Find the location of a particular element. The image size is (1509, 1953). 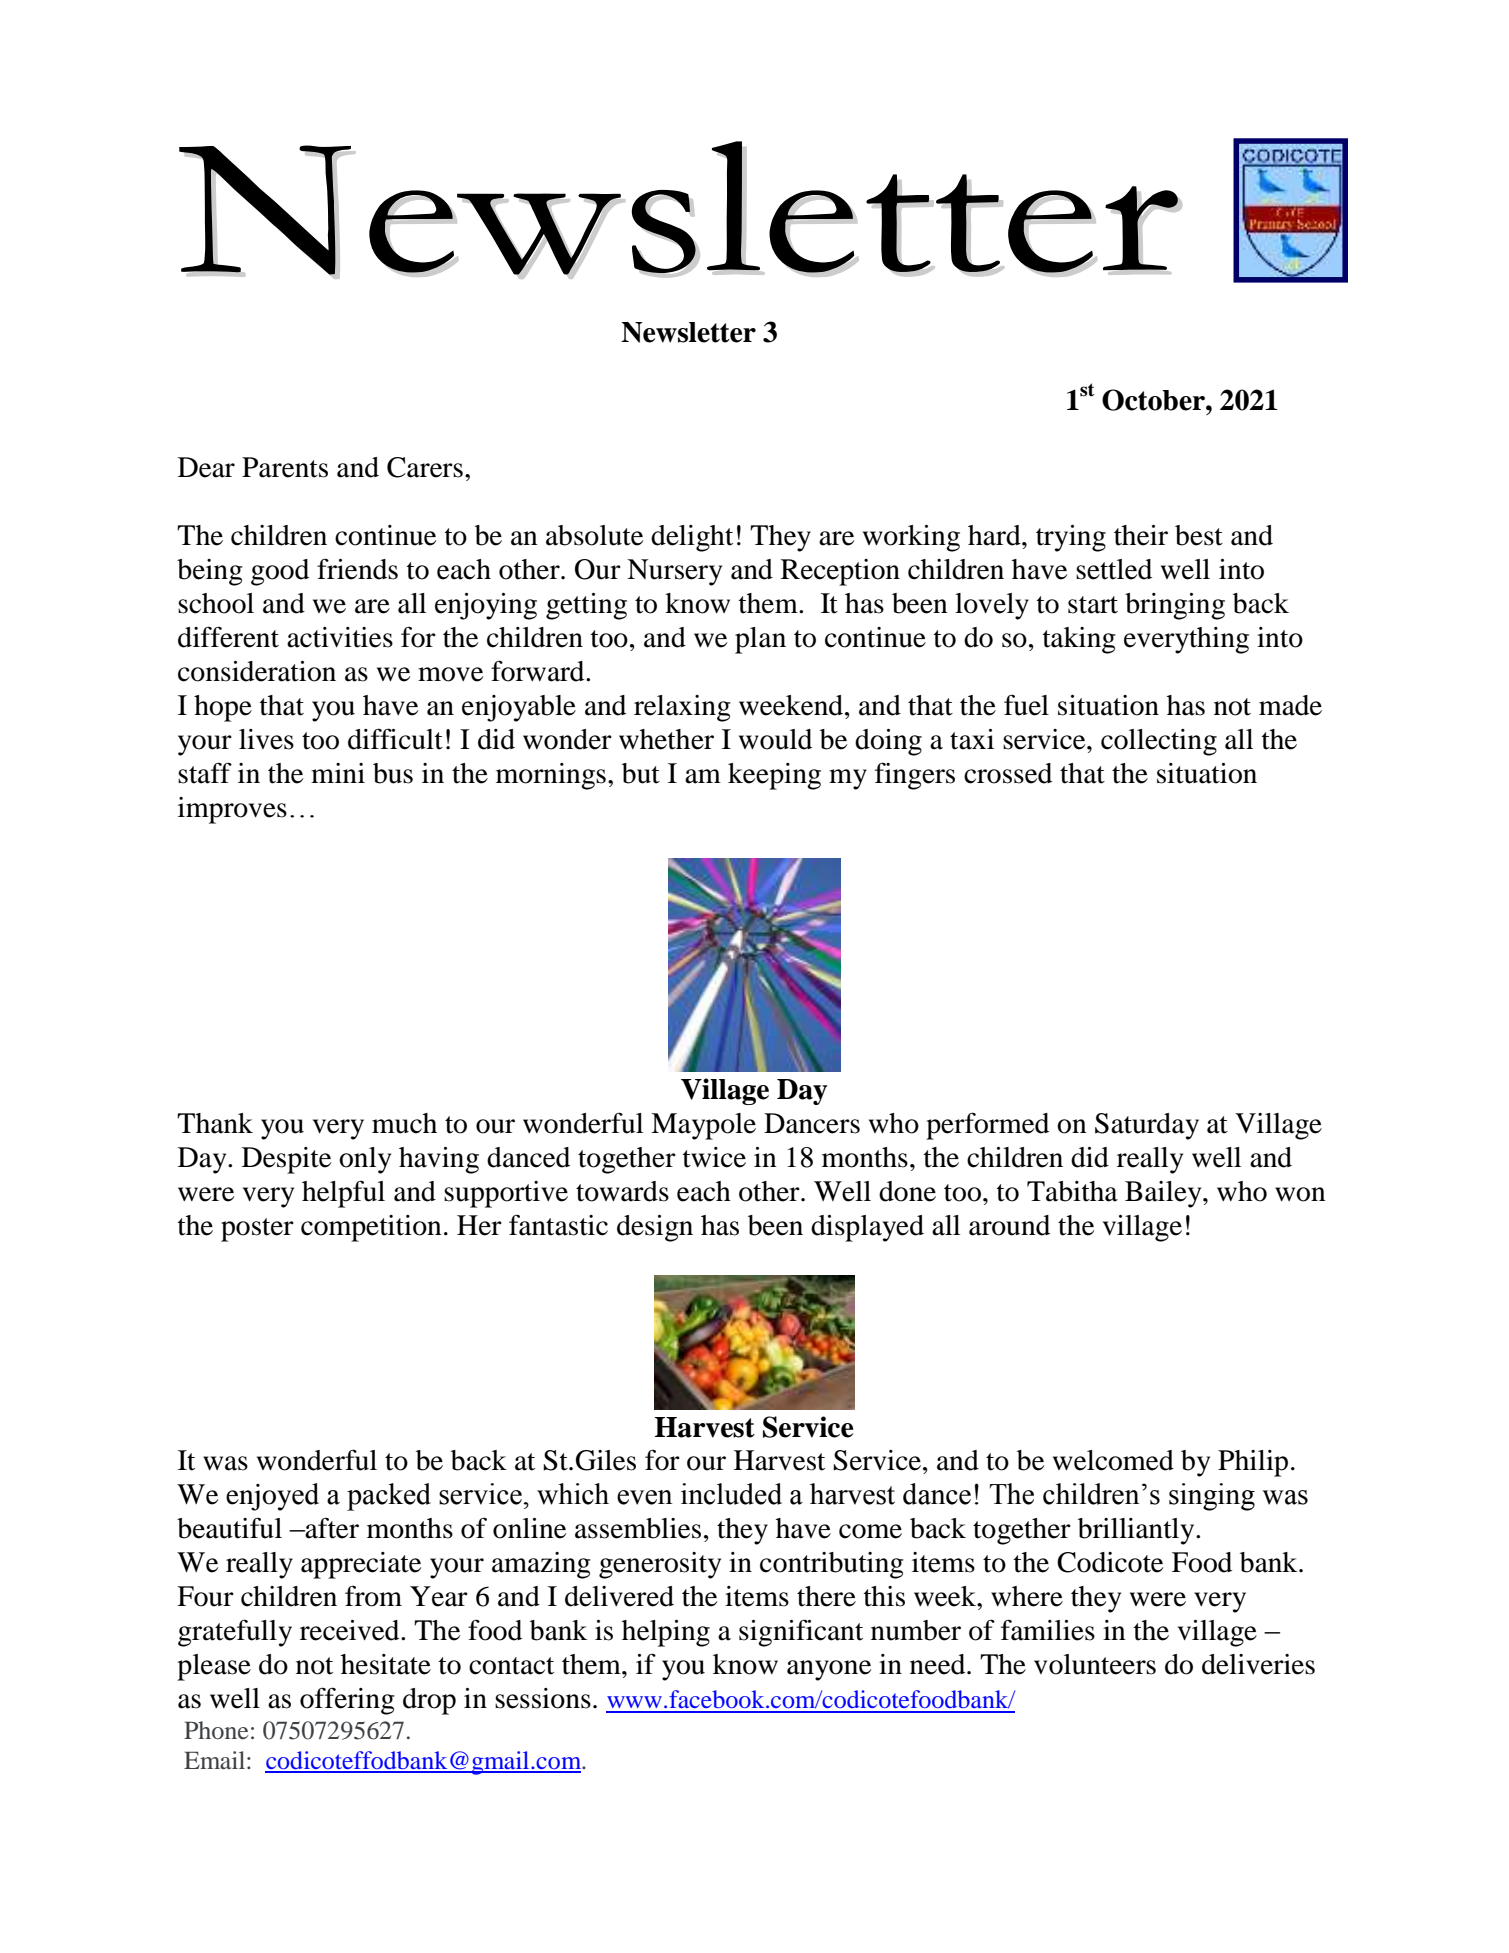

difficult is located at coordinates (395, 739).
